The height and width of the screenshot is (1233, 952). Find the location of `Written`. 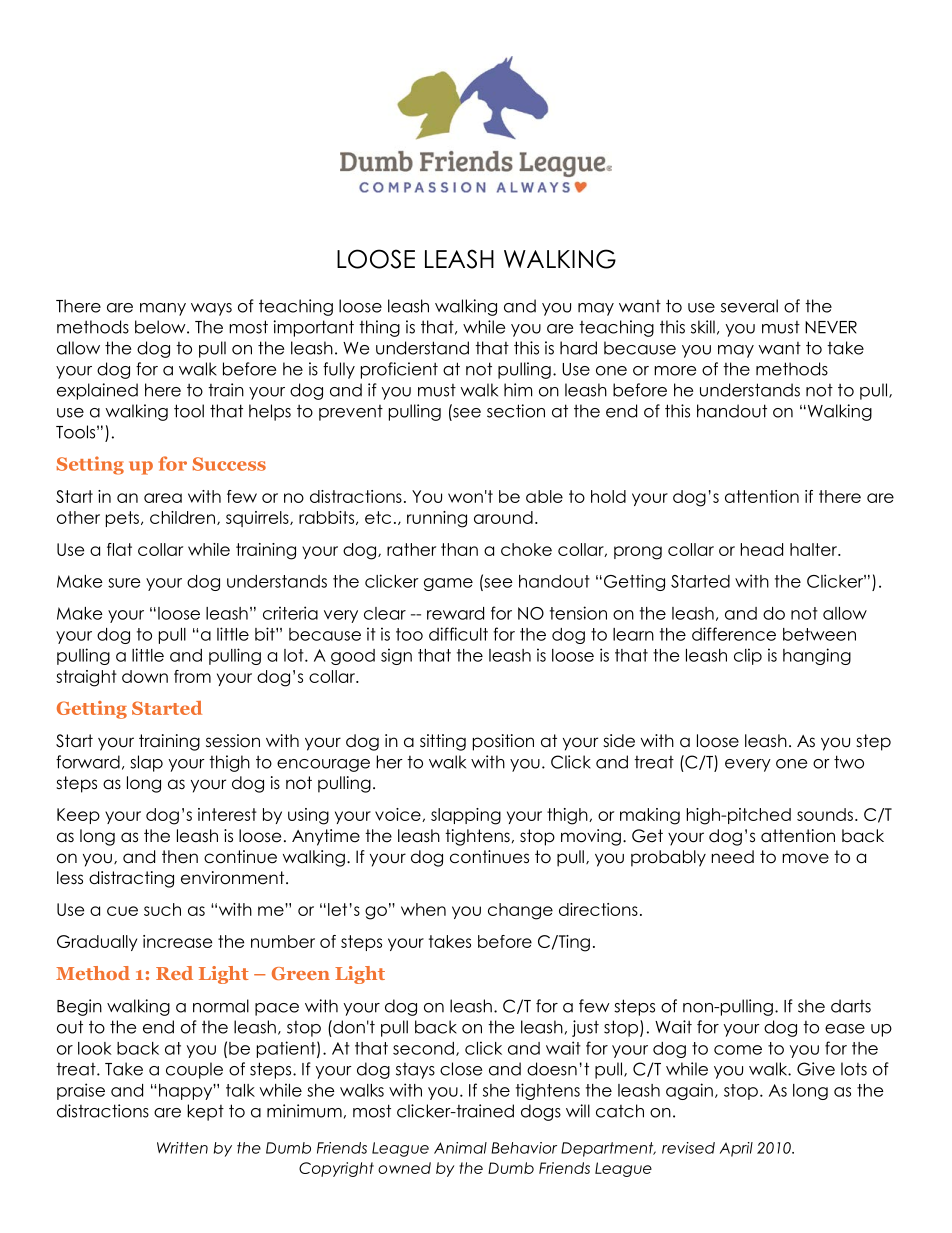

Written is located at coordinates (182, 1148).
